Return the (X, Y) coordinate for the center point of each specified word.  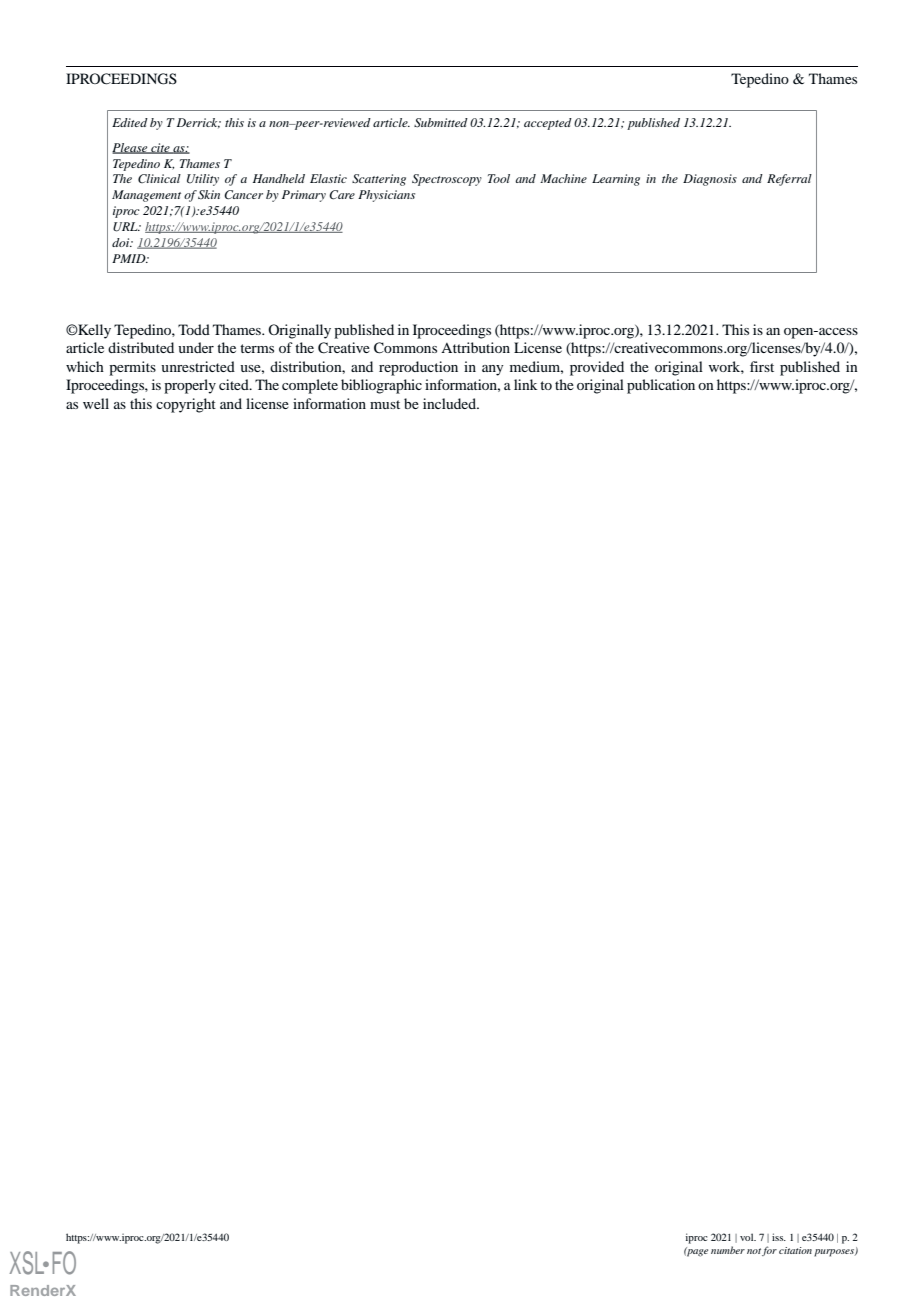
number (728, 1250)
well (96, 403)
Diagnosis (710, 180)
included (451, 403)
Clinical (159, 178)
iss (779, 1237)
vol (748, 1237)
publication (661, 386)
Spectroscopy (447, 180)
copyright (186, 405)
